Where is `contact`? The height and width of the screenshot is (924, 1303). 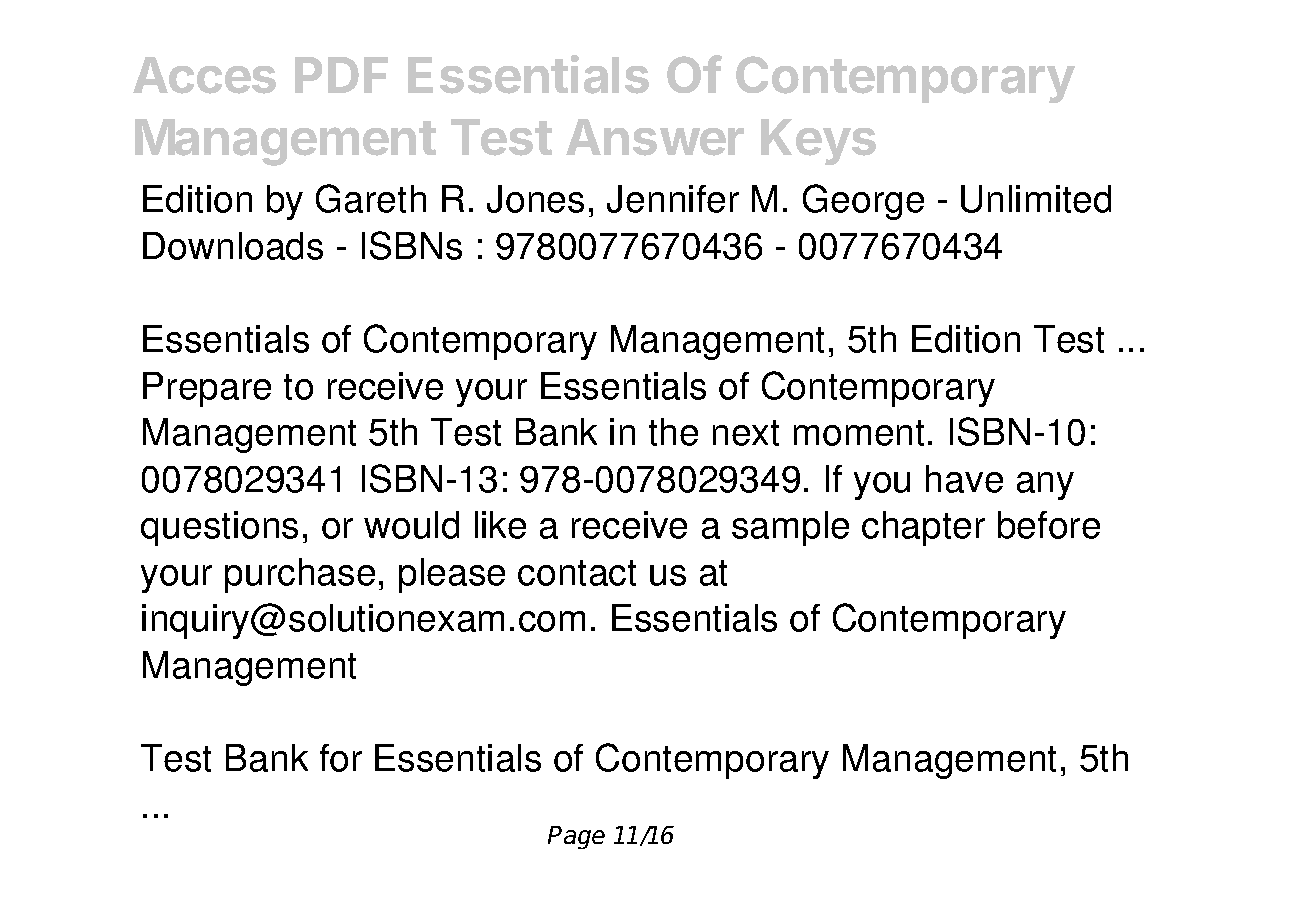
contact is located at coordinates (577, 573).
